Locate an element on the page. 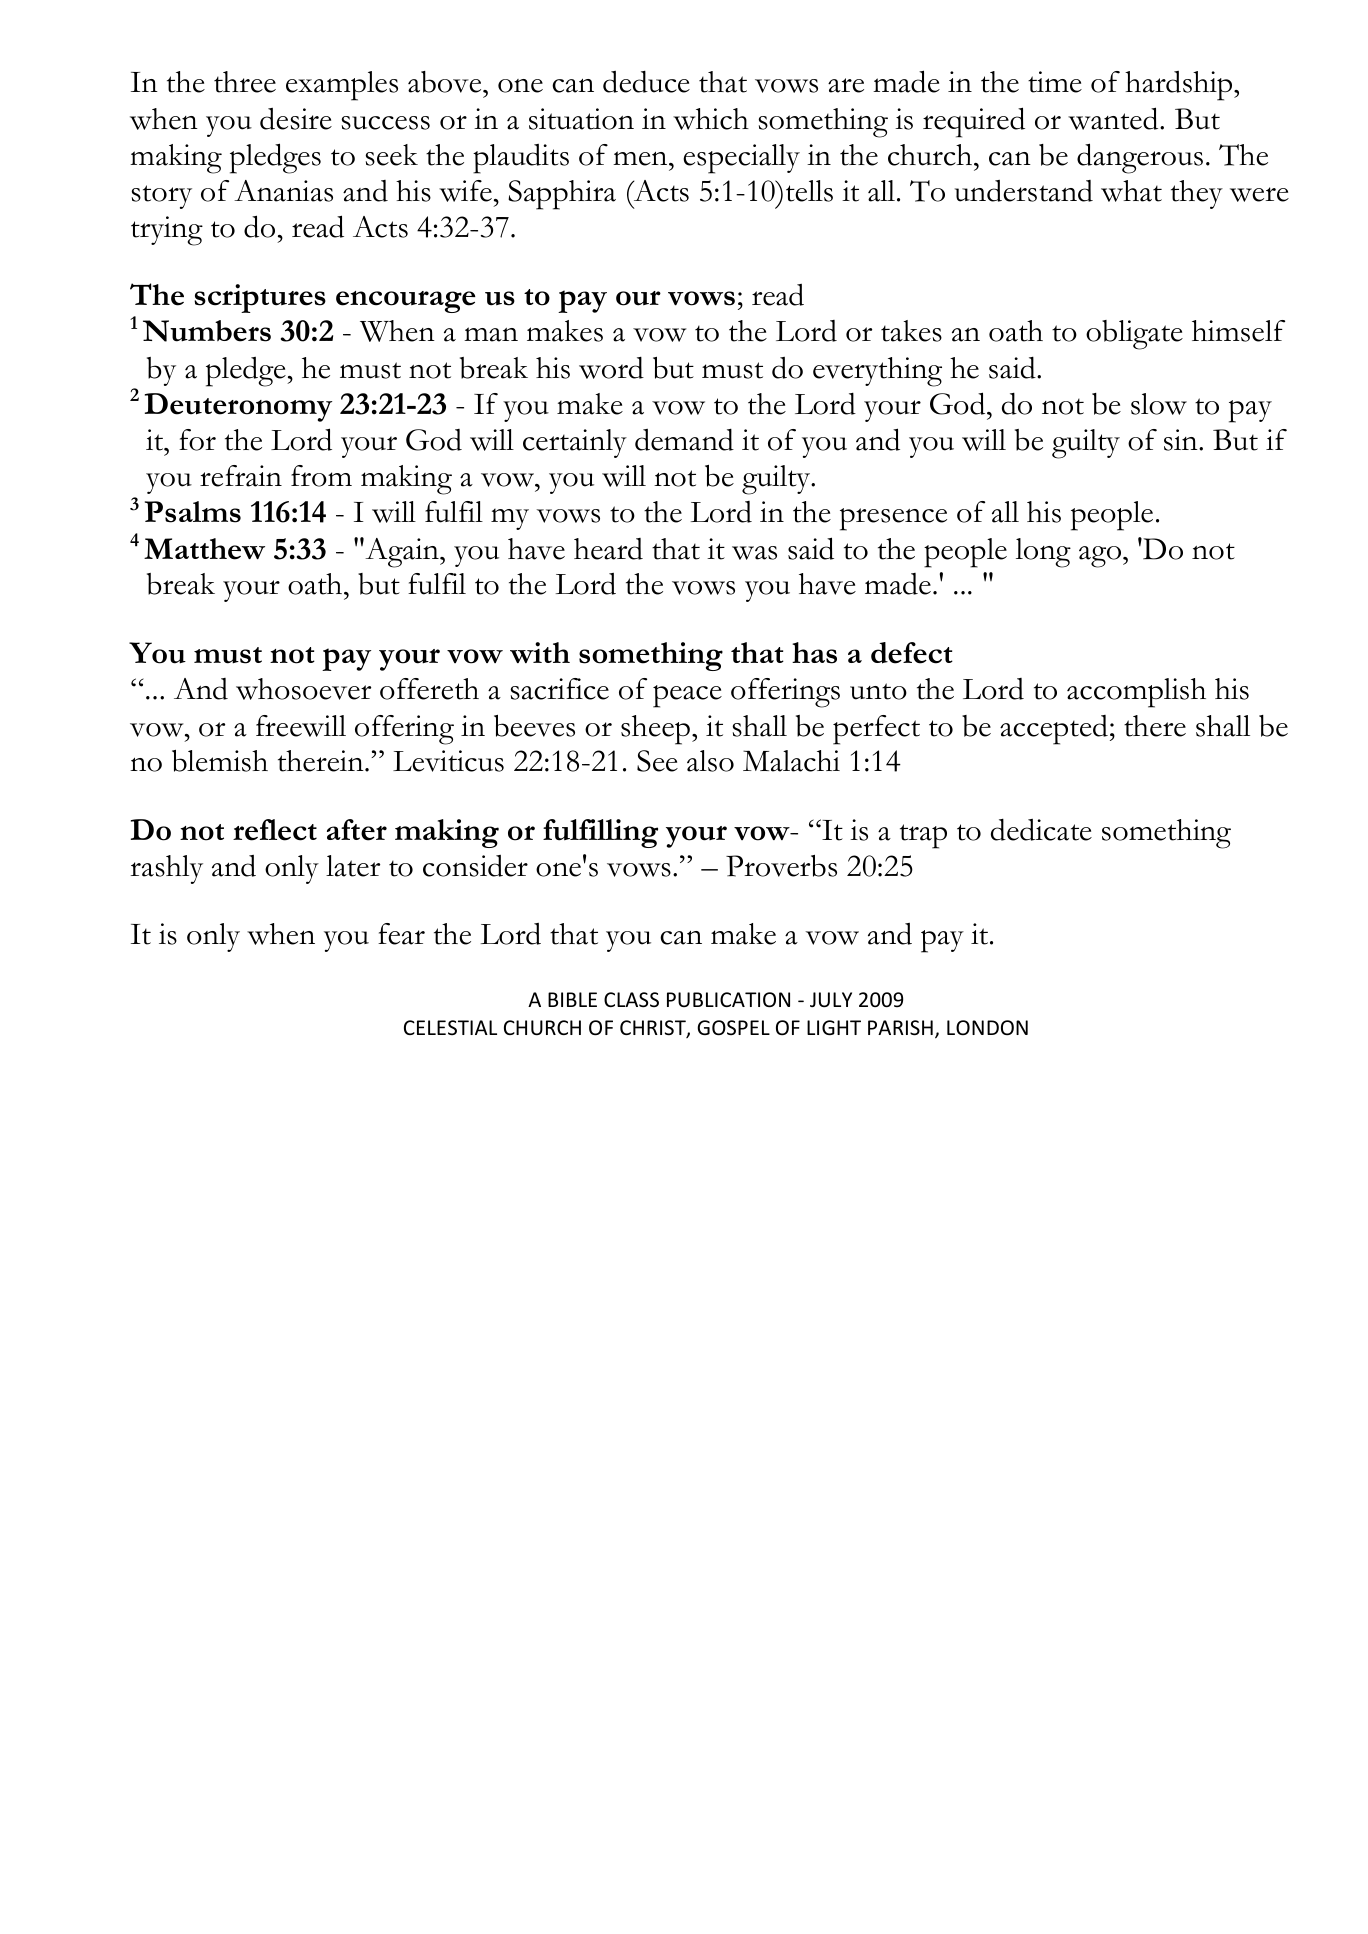  which is located at coordinates (711, 119).
